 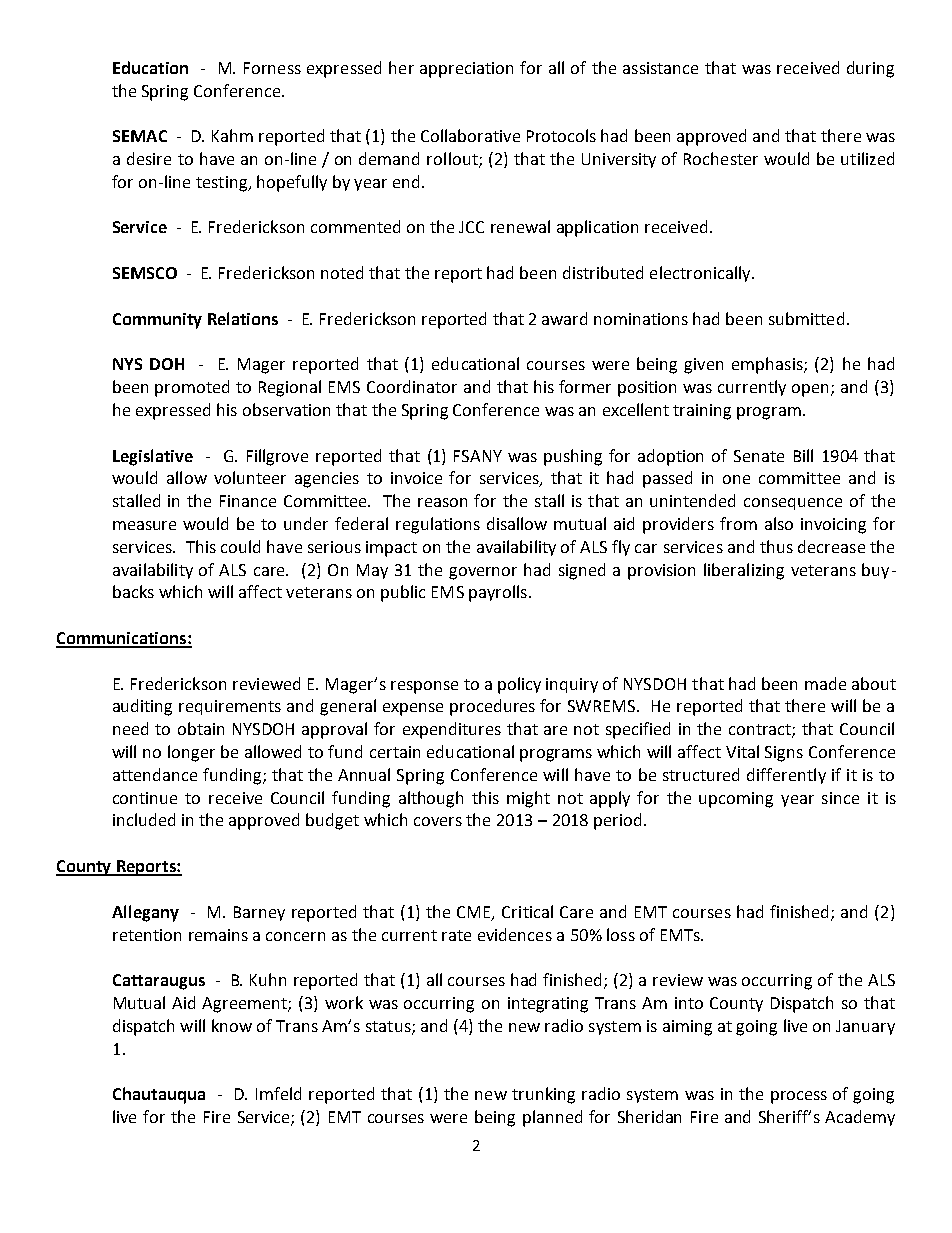 I want to click on appreciation, so click(x=466, y=70).
